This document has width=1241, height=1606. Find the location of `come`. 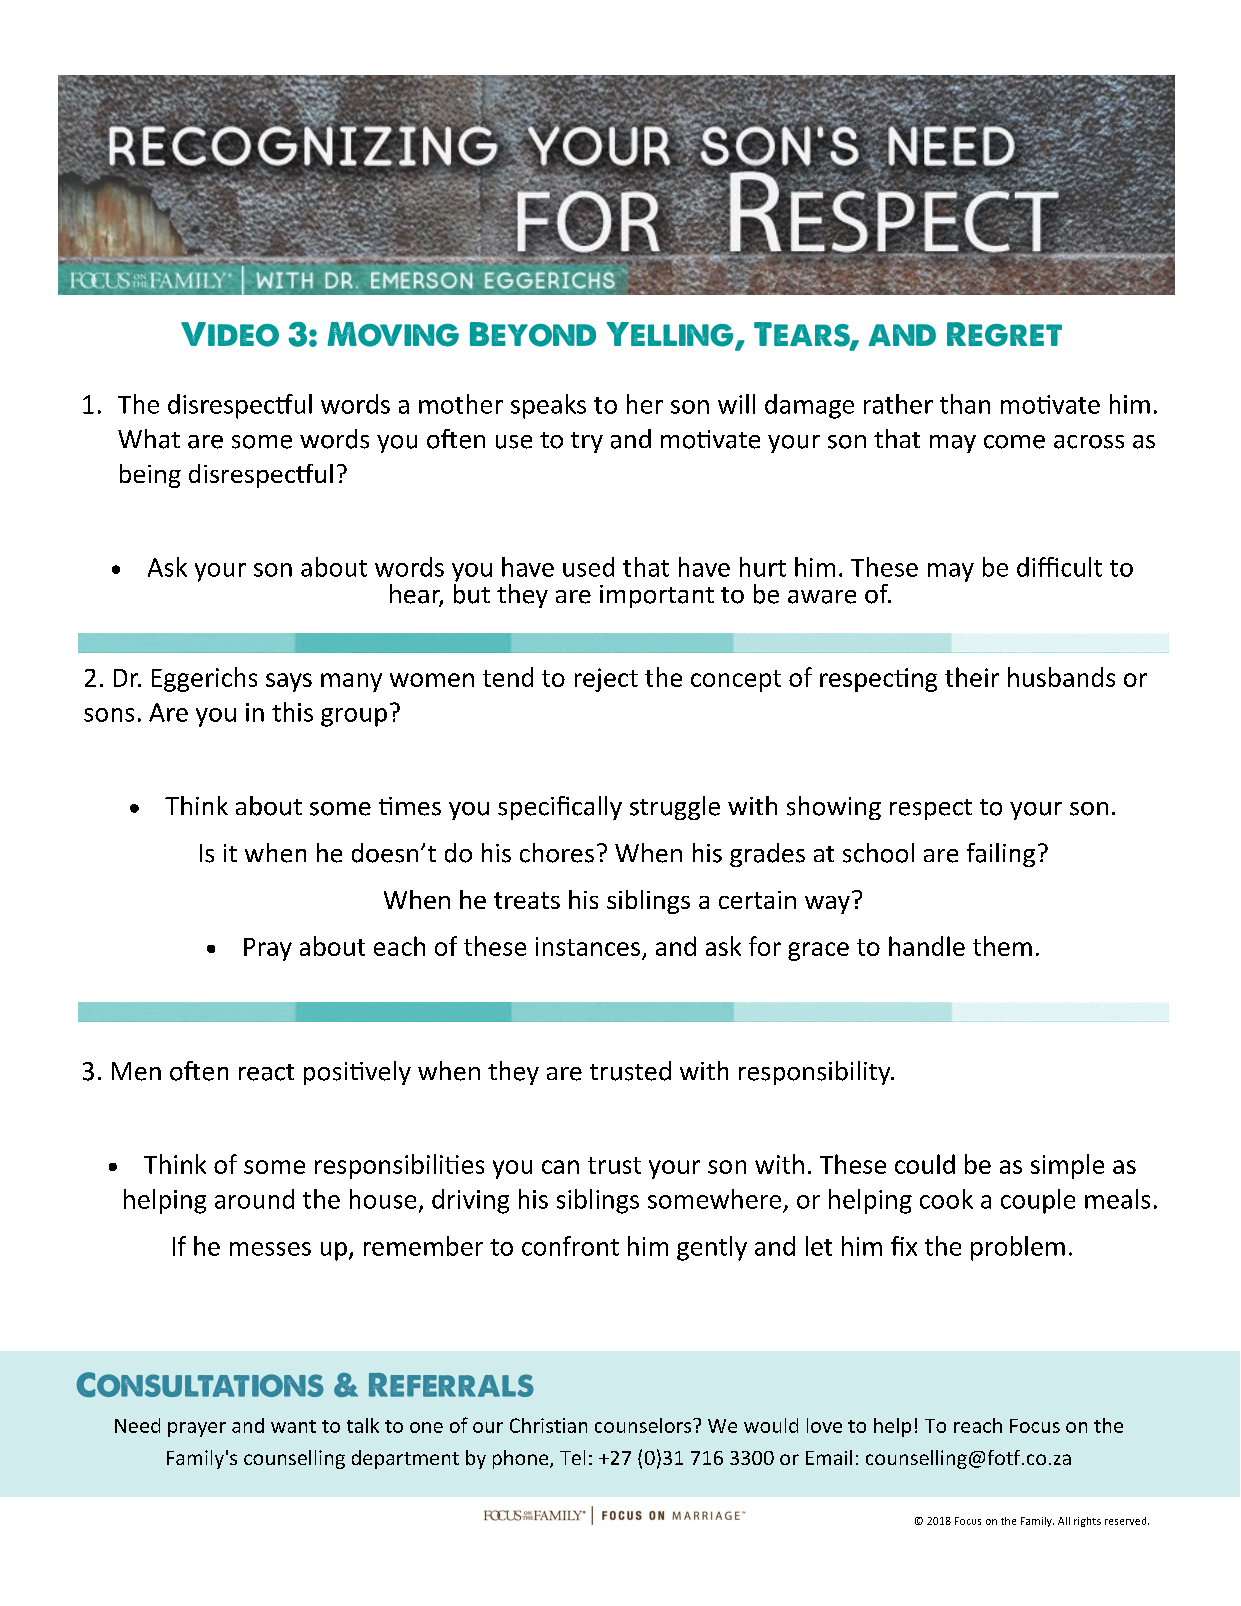

come is located at coordinates (1014, 442).
